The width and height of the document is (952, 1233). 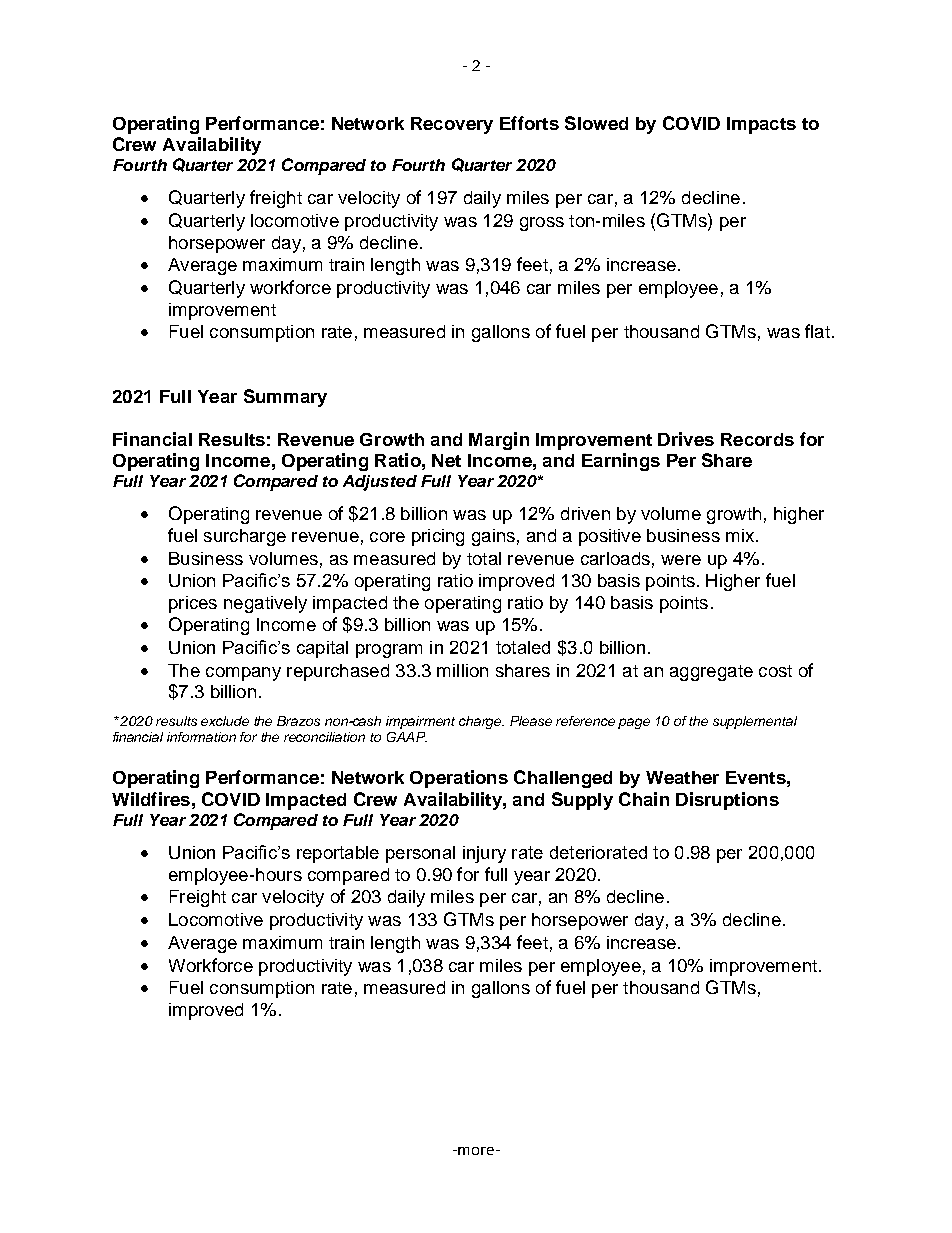 I want to click on Disruptions, so click(x=727, y=801).
